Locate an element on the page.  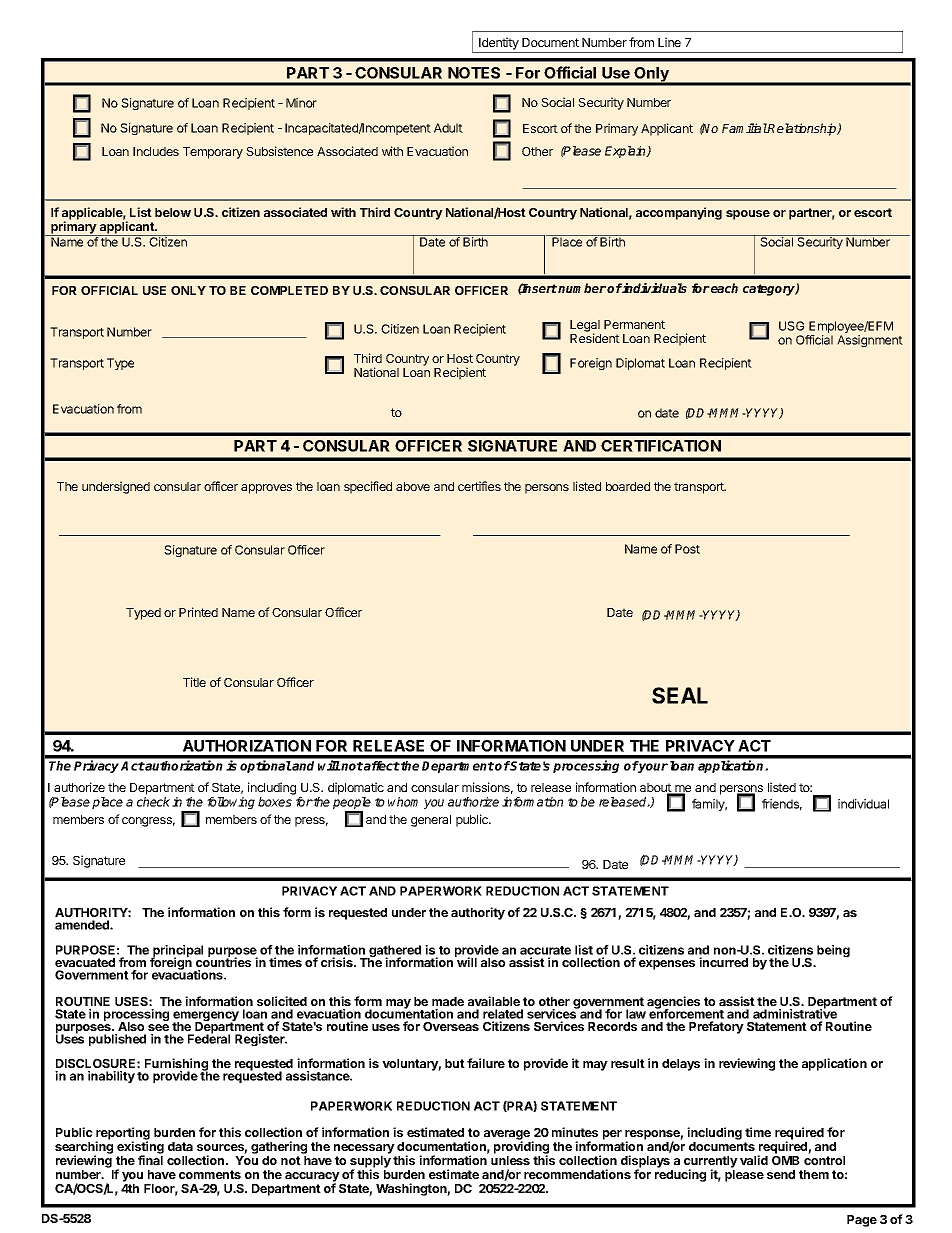
Printed is located at coordinates (198, 612).
